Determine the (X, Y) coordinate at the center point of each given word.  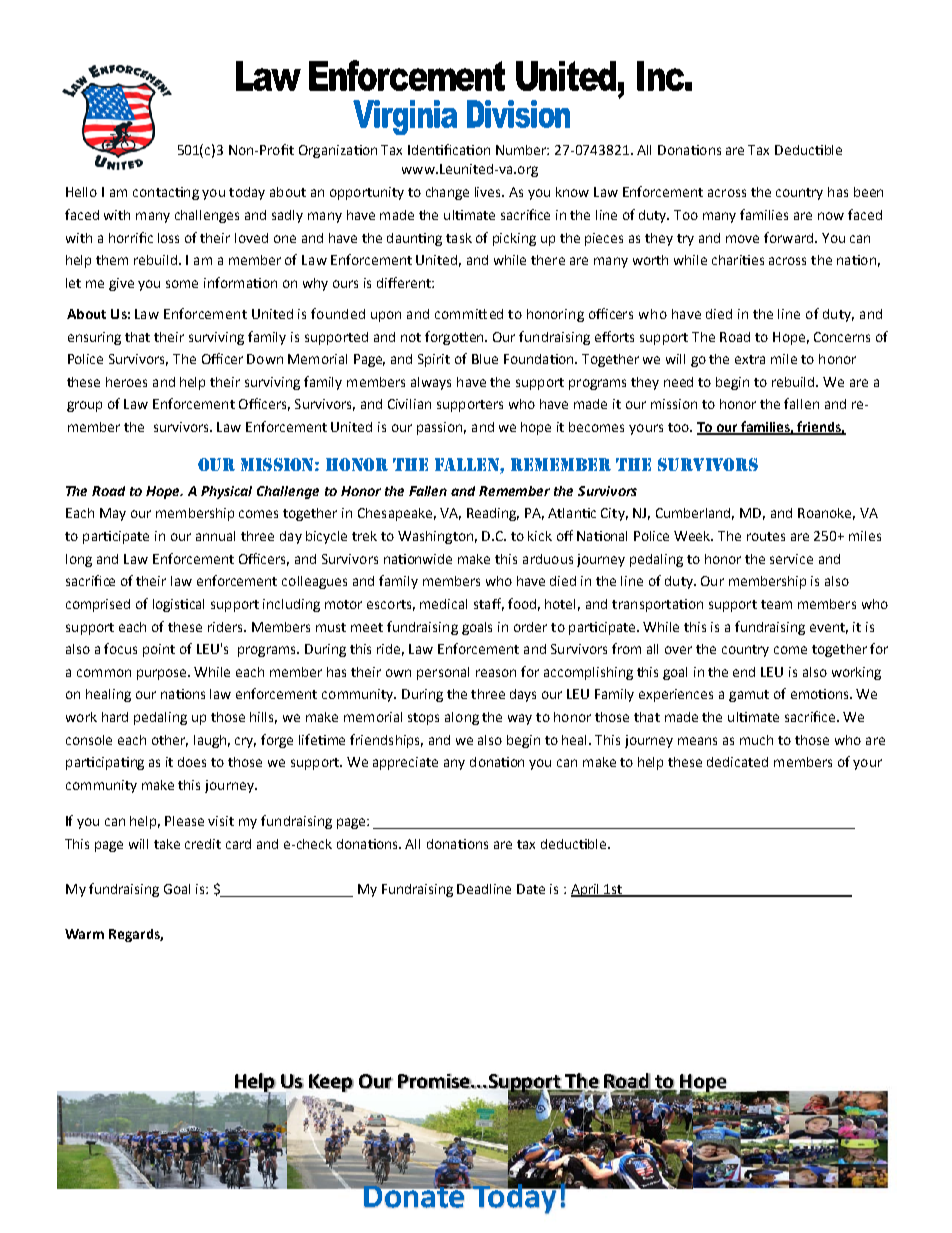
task (459, 238)
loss (168, 238)
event (829, 628)
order (530, 627)
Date (531, 889)
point (159, 650)
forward (790, 237)
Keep (331, 1083)
